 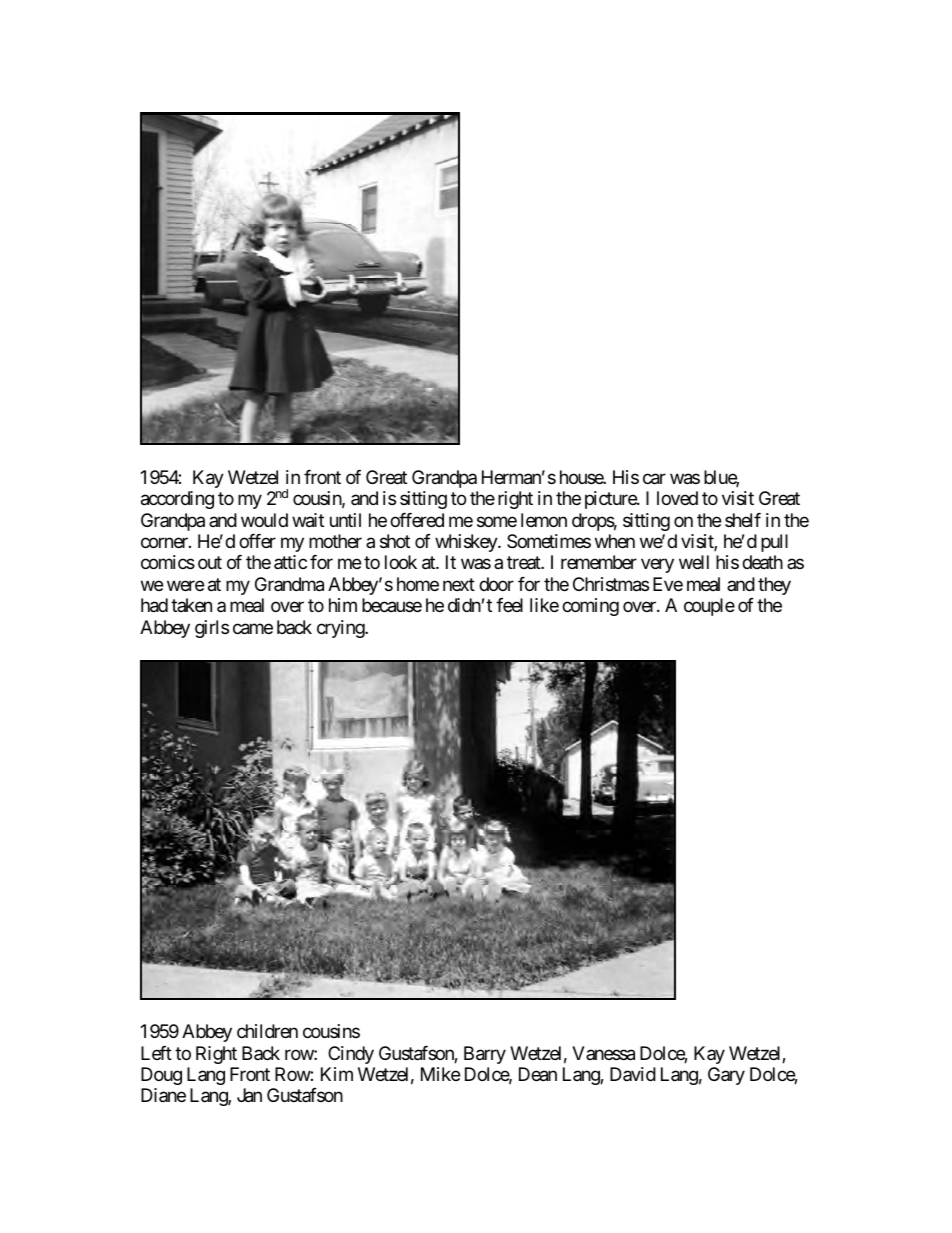 I want to click on couple, so click(x=709, y=607).
